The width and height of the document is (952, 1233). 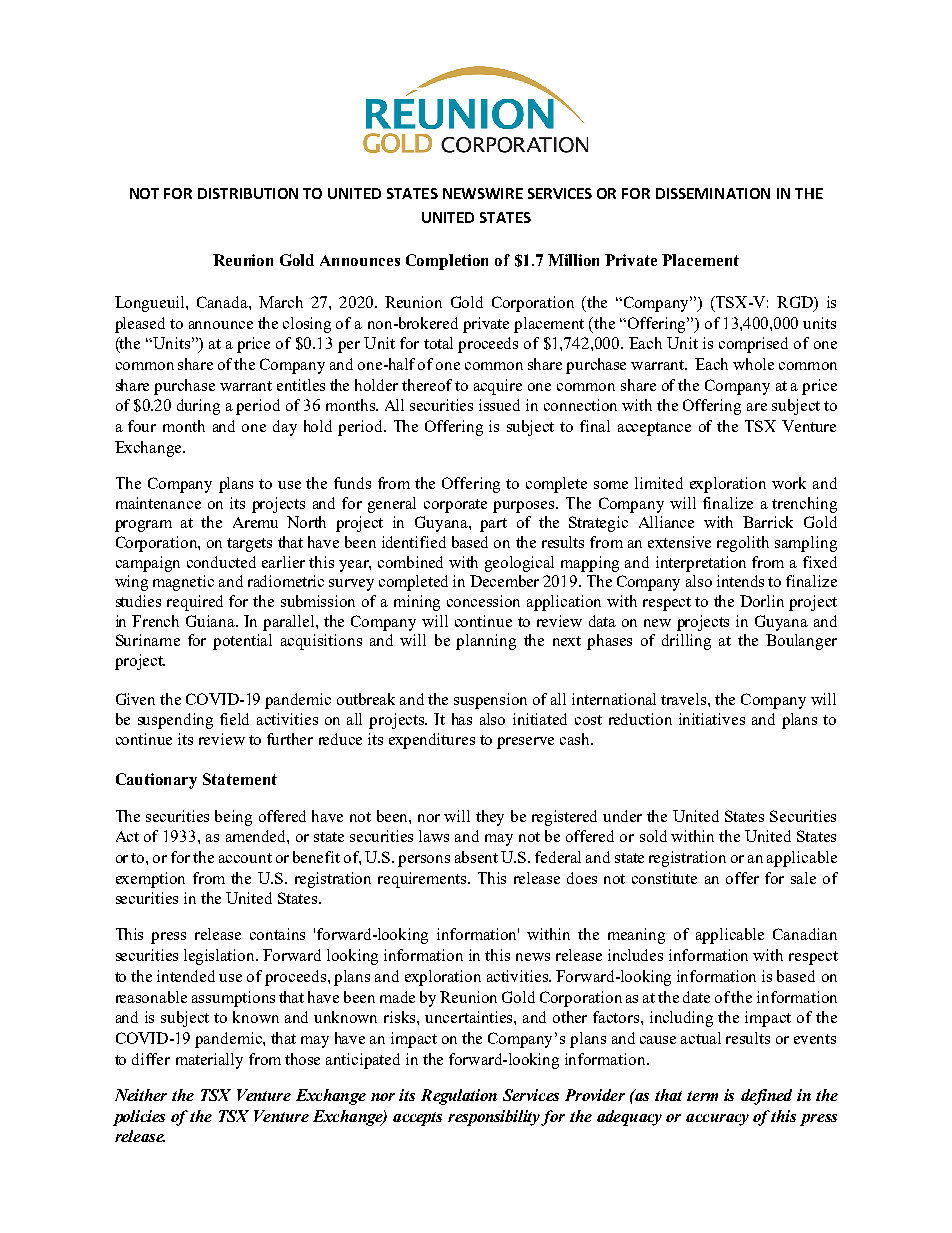 I want to click on Completion, so click(x=447, y=262).
